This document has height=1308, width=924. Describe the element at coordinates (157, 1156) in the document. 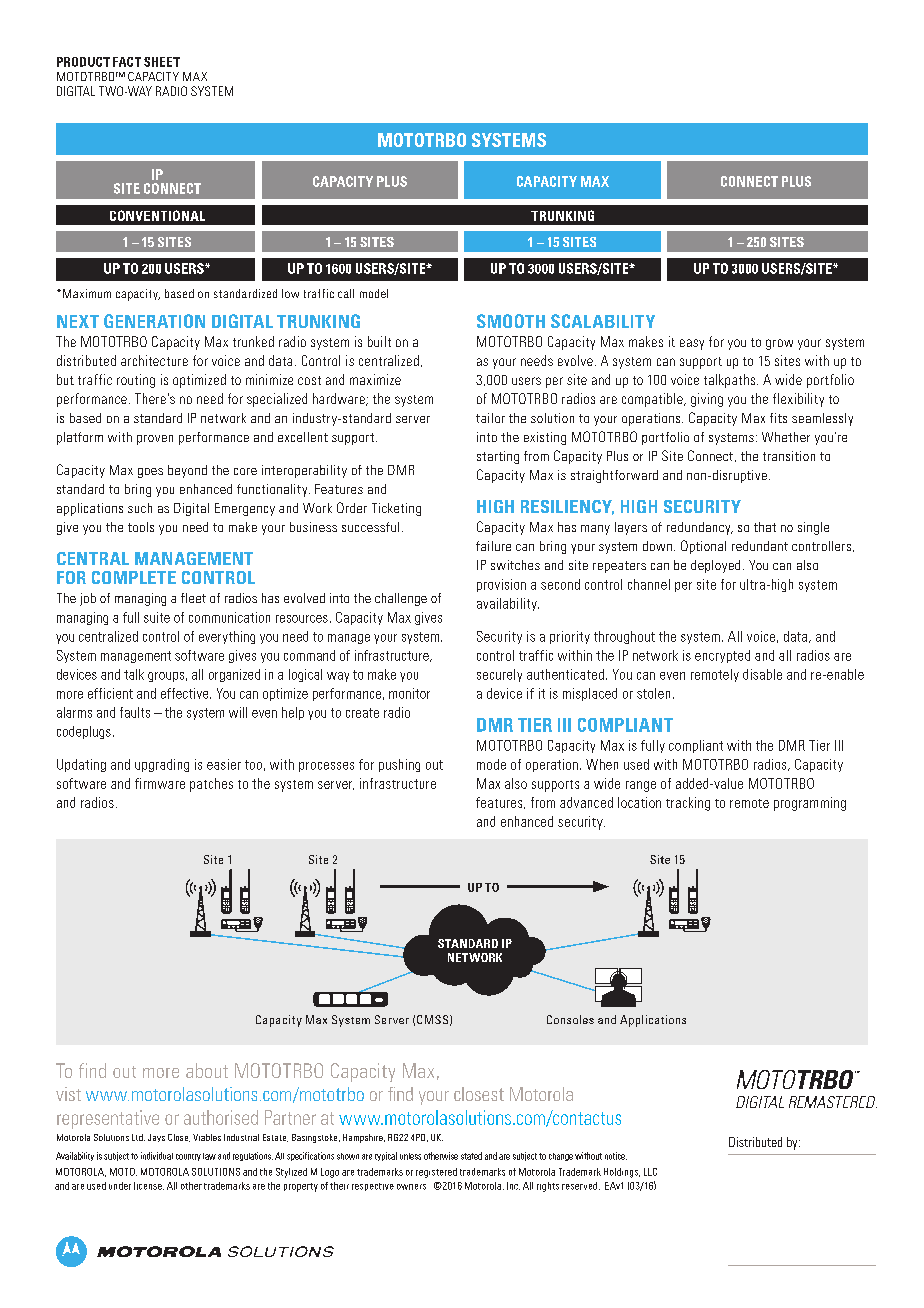

I see `individual` at that location.
